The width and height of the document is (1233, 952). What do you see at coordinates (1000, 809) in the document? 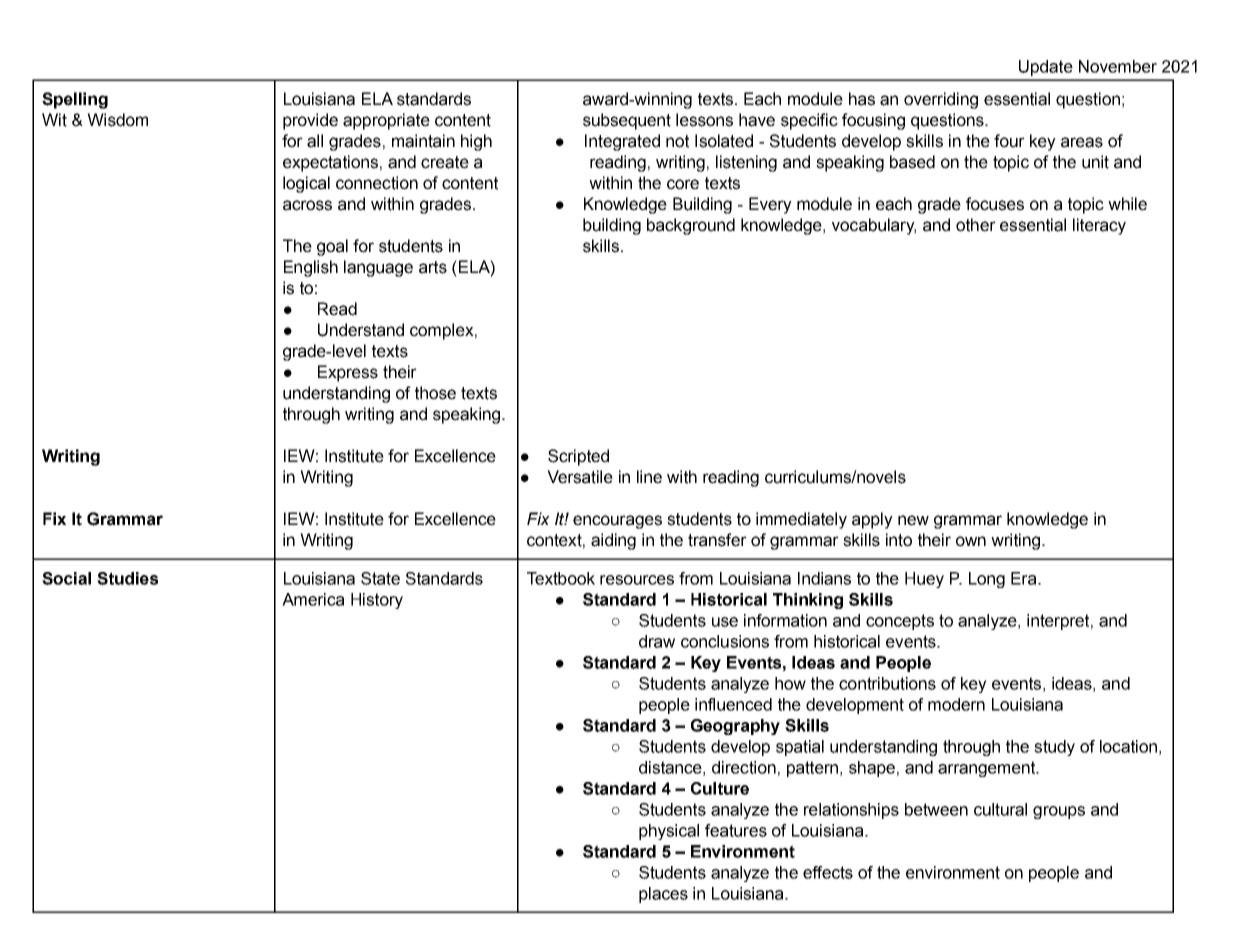
I see `cultural` at bounding box center [1000, 809].
